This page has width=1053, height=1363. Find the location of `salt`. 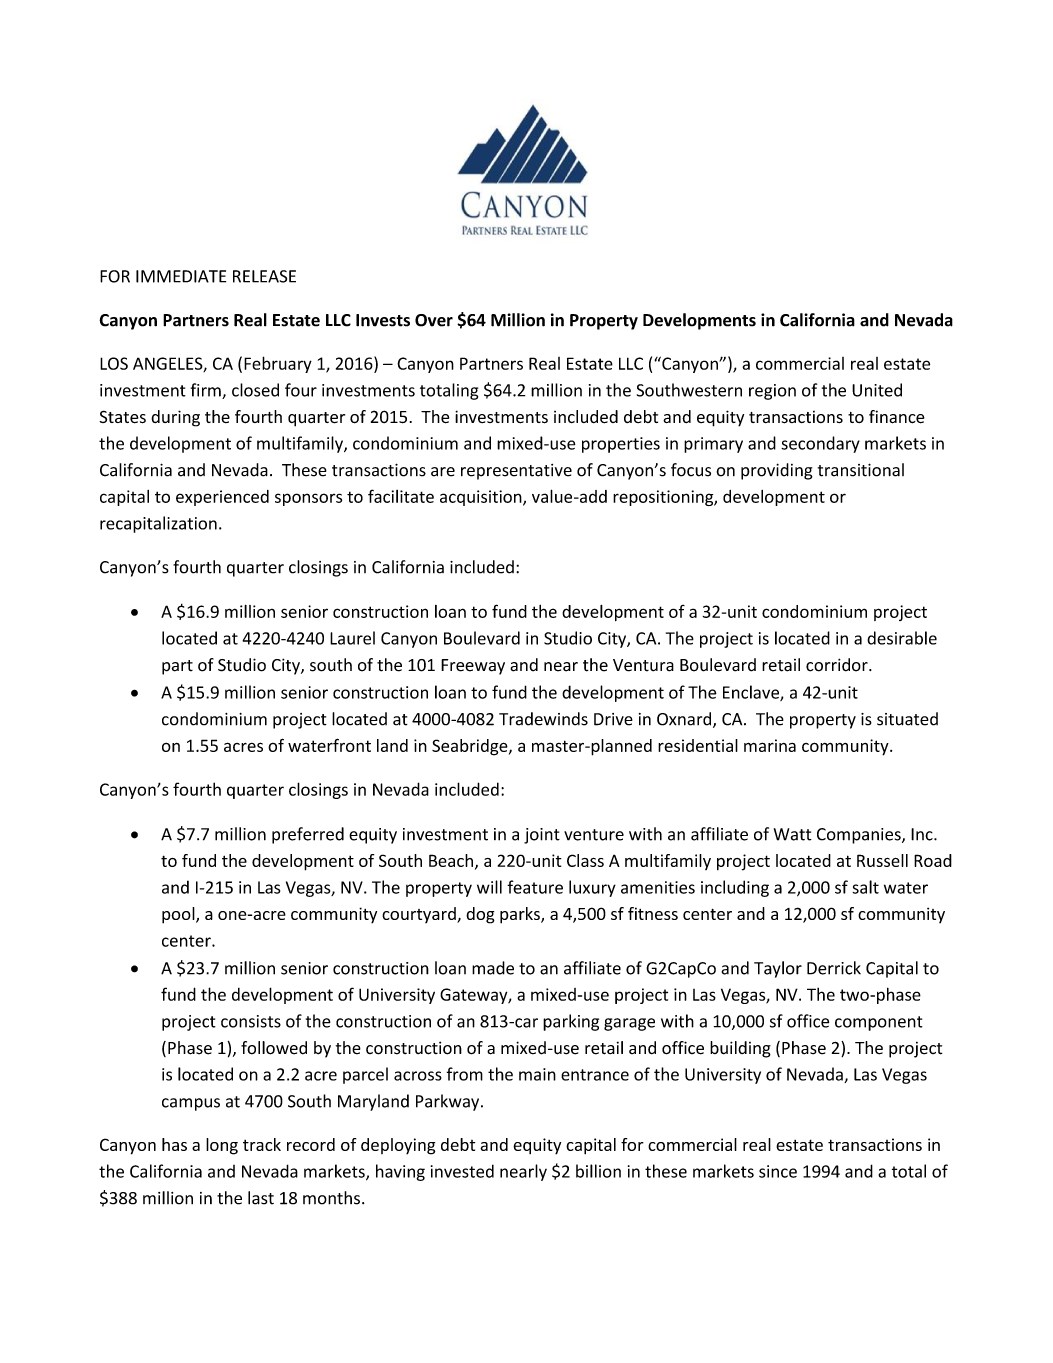

salt is located at coordinates (865, 887).
